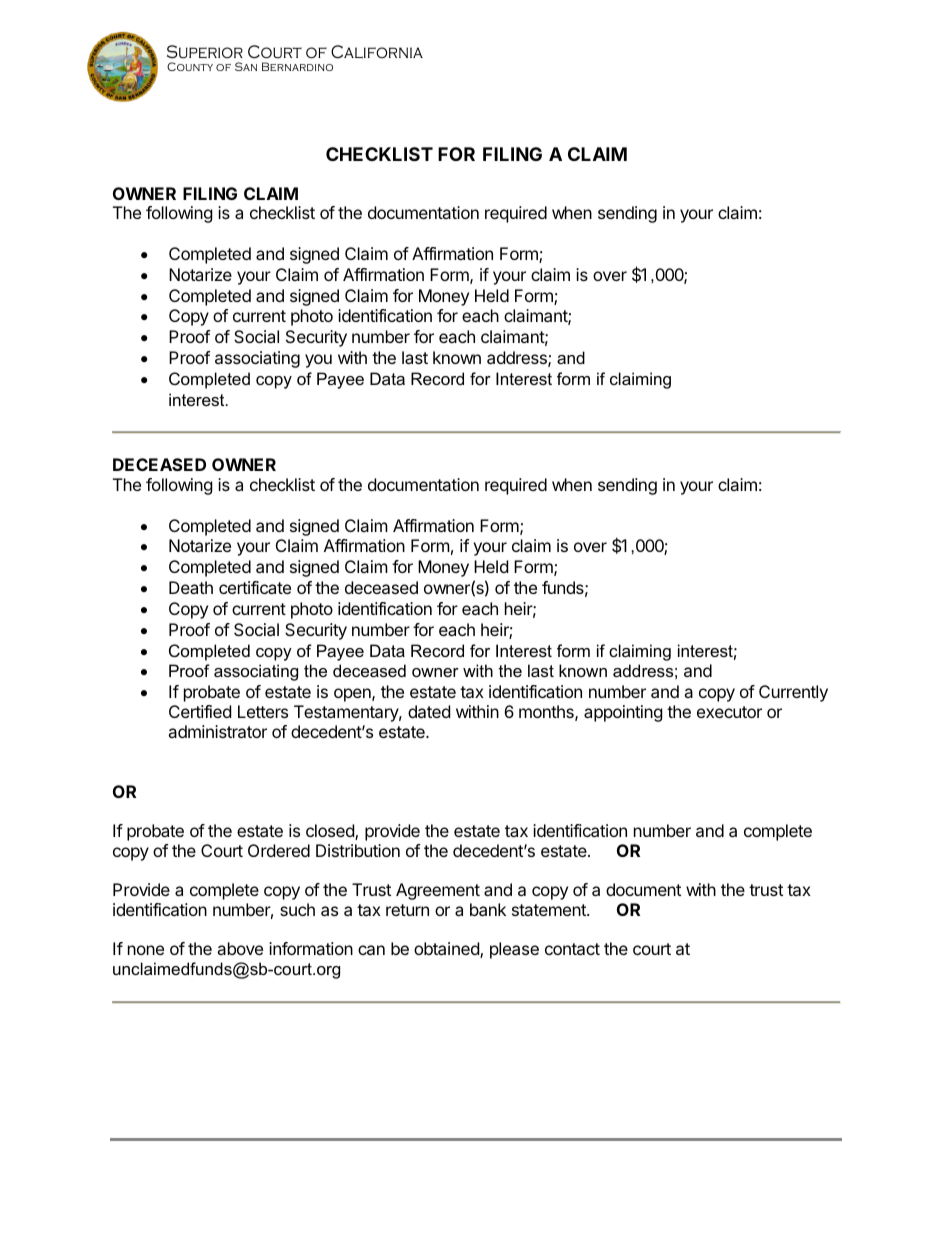 This document has width=952, height=1233. I want to click on County, so click(190, 66).
